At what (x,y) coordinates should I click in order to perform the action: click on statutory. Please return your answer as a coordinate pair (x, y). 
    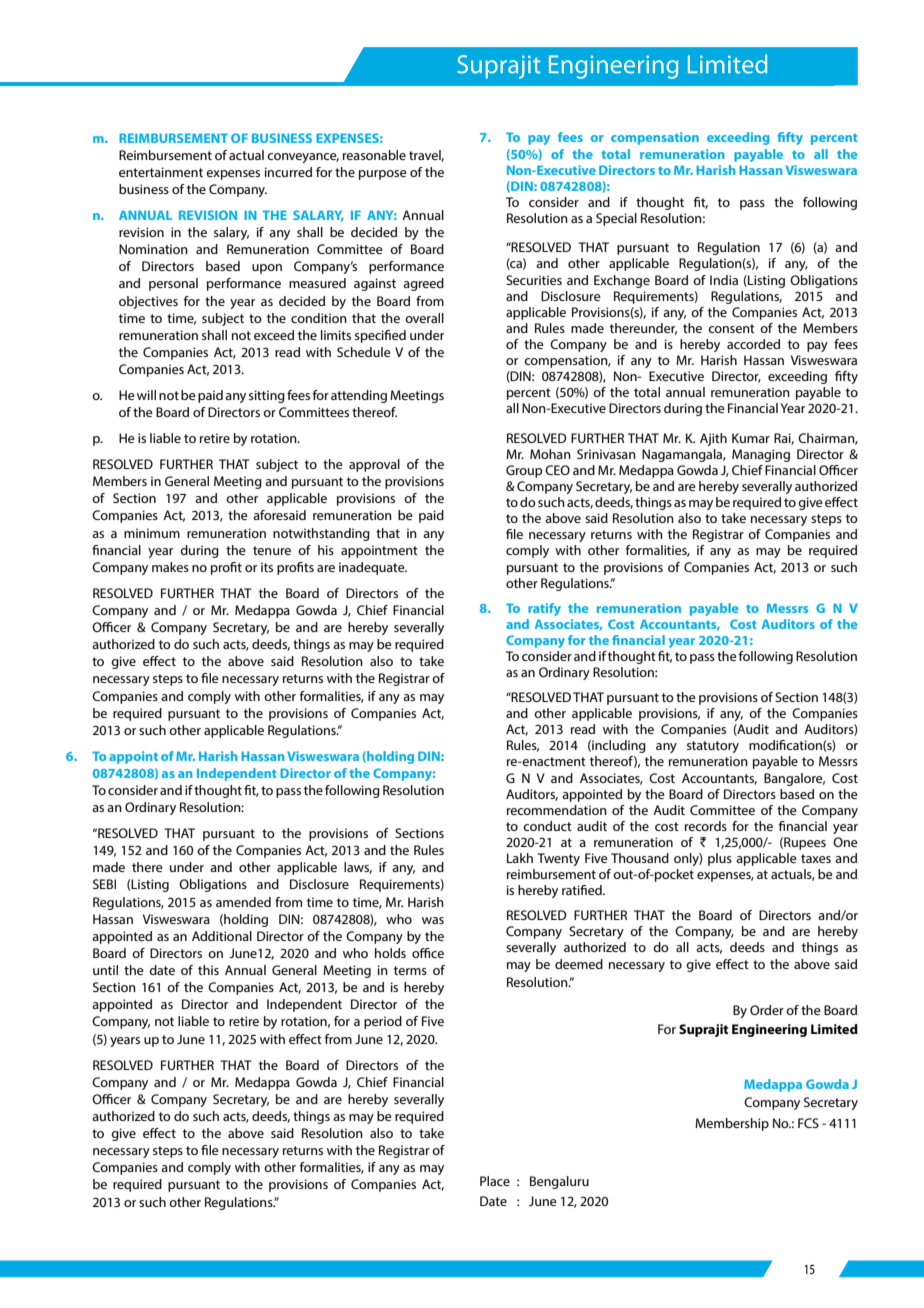
    Looking at the image, I should click on (713, 747).
